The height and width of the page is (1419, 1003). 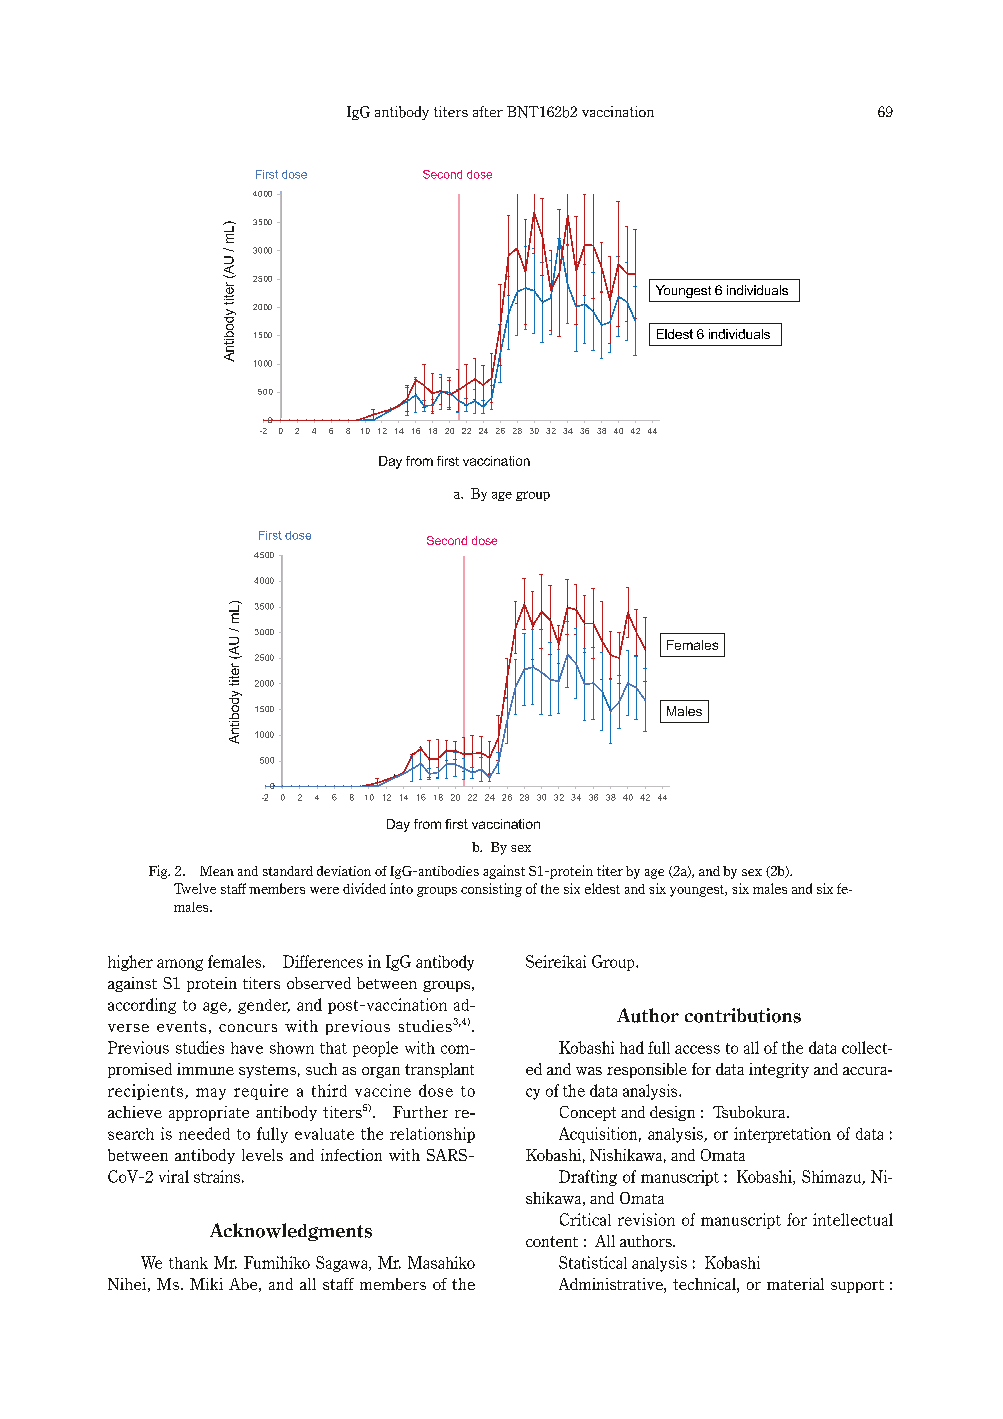 What do you see at coordinates (602, 888) in the page?
I see `eldest` at bounding box center [602, 888].
